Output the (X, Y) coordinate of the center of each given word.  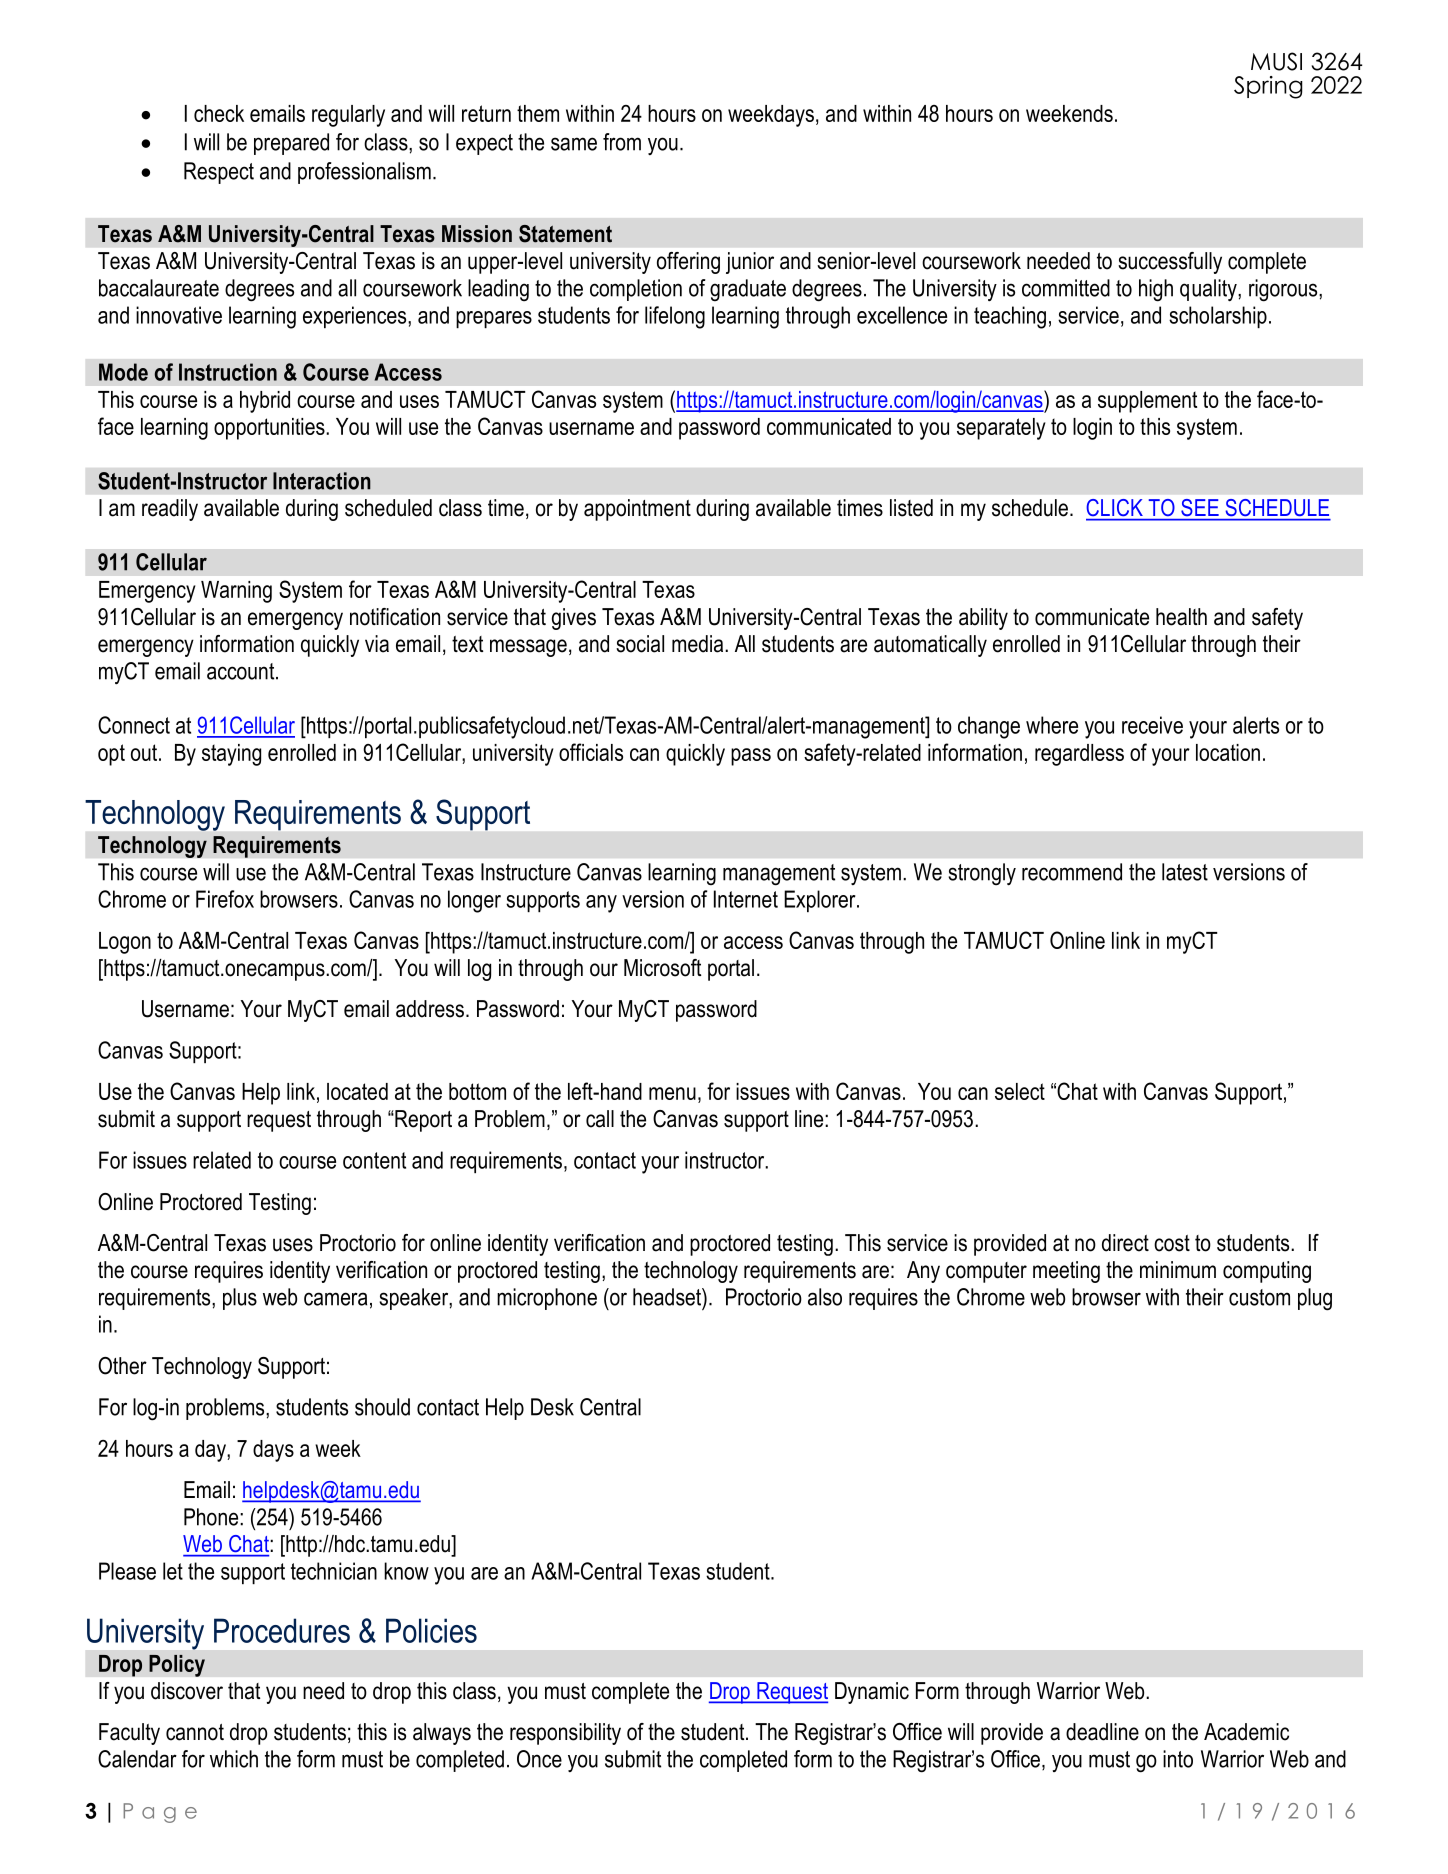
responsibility (565, 1734)
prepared (291, 144)
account (242, 671)
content (374, 1160)
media (699, 644)
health (1181, 617)
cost (1172, 1243)
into (1178, 1759)
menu (672, 1093)
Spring (1268, 87)
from (622, 142)
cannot (195, 1732)
